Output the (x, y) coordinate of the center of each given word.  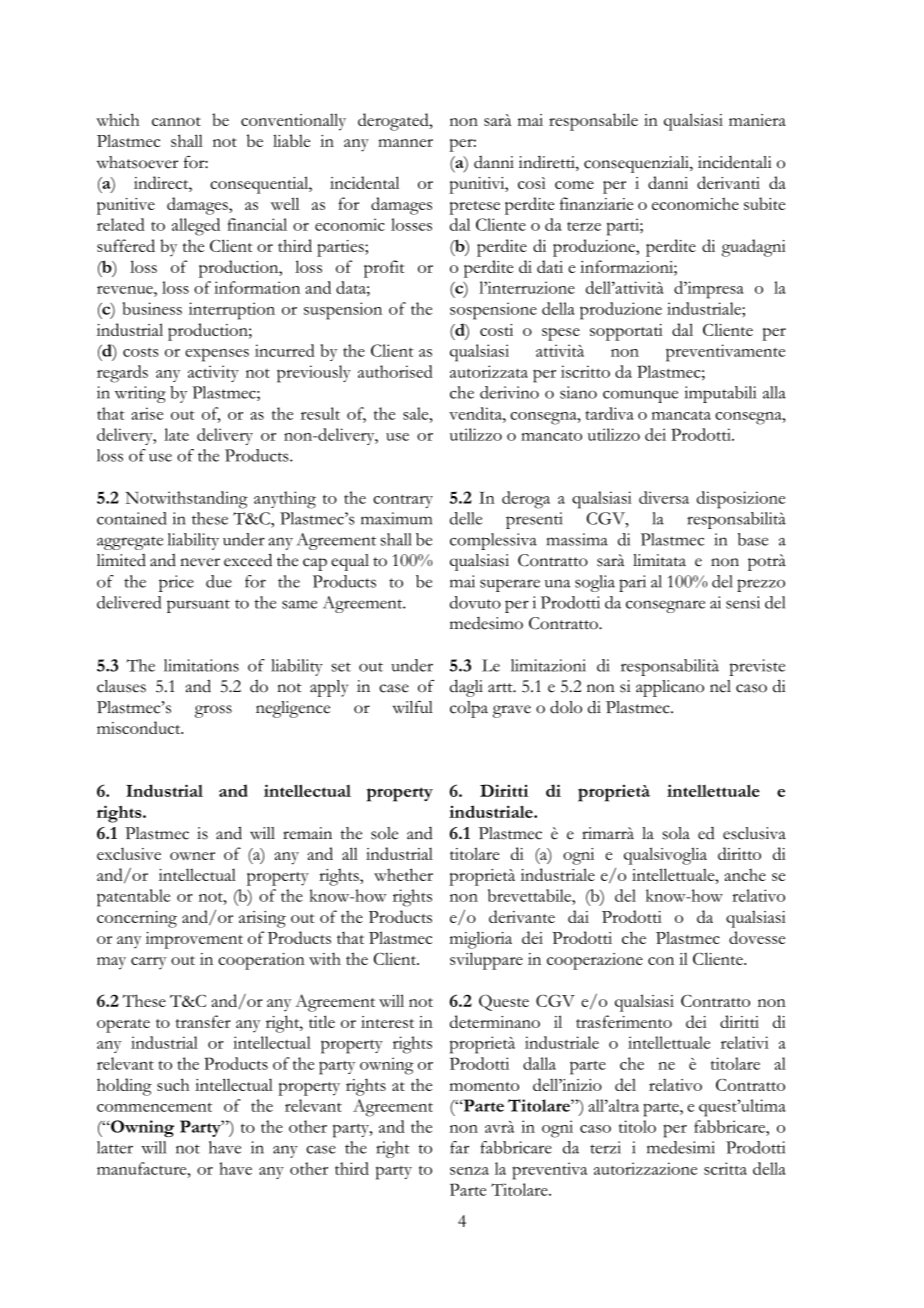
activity (213, 373)
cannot (176, 121)
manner (405, 143)
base (753, 539)
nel (720, 686)
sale (417, 413)
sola (676, 833)
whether (403, 874)
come (574, 185)
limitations (201, 665)
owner (192, 856)
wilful (413, 707)
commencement (154, 1107)
